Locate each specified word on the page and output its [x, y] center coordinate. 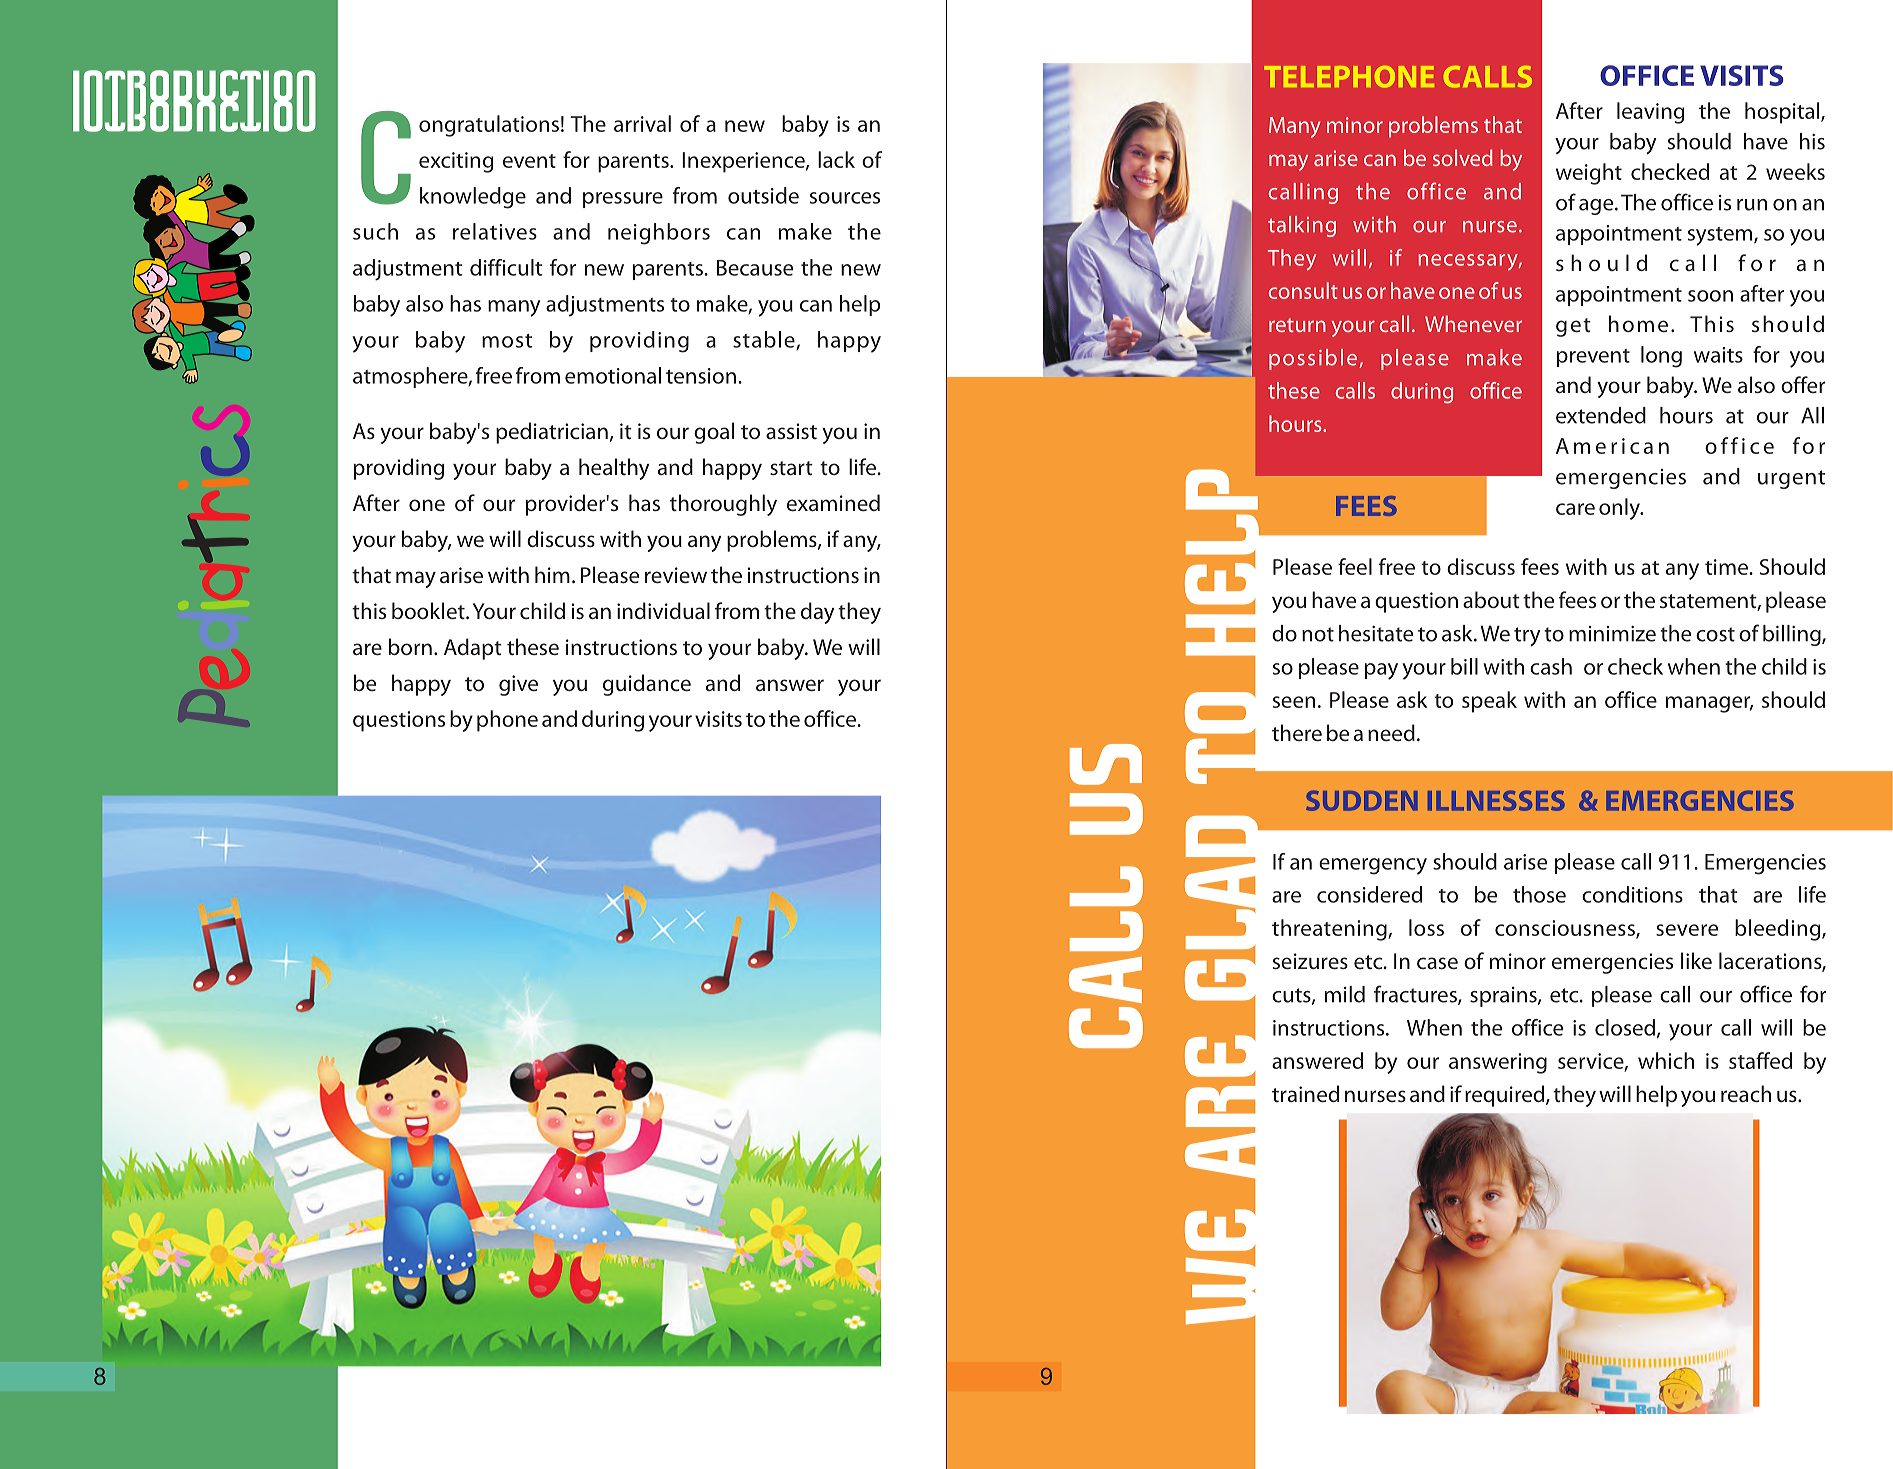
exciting [456, 162]
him [552, 574]
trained [1305, 1093]
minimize [1612, 634]
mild [1345, 994]
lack [836, 159]
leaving [1651, 113]
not [1318, 634]
